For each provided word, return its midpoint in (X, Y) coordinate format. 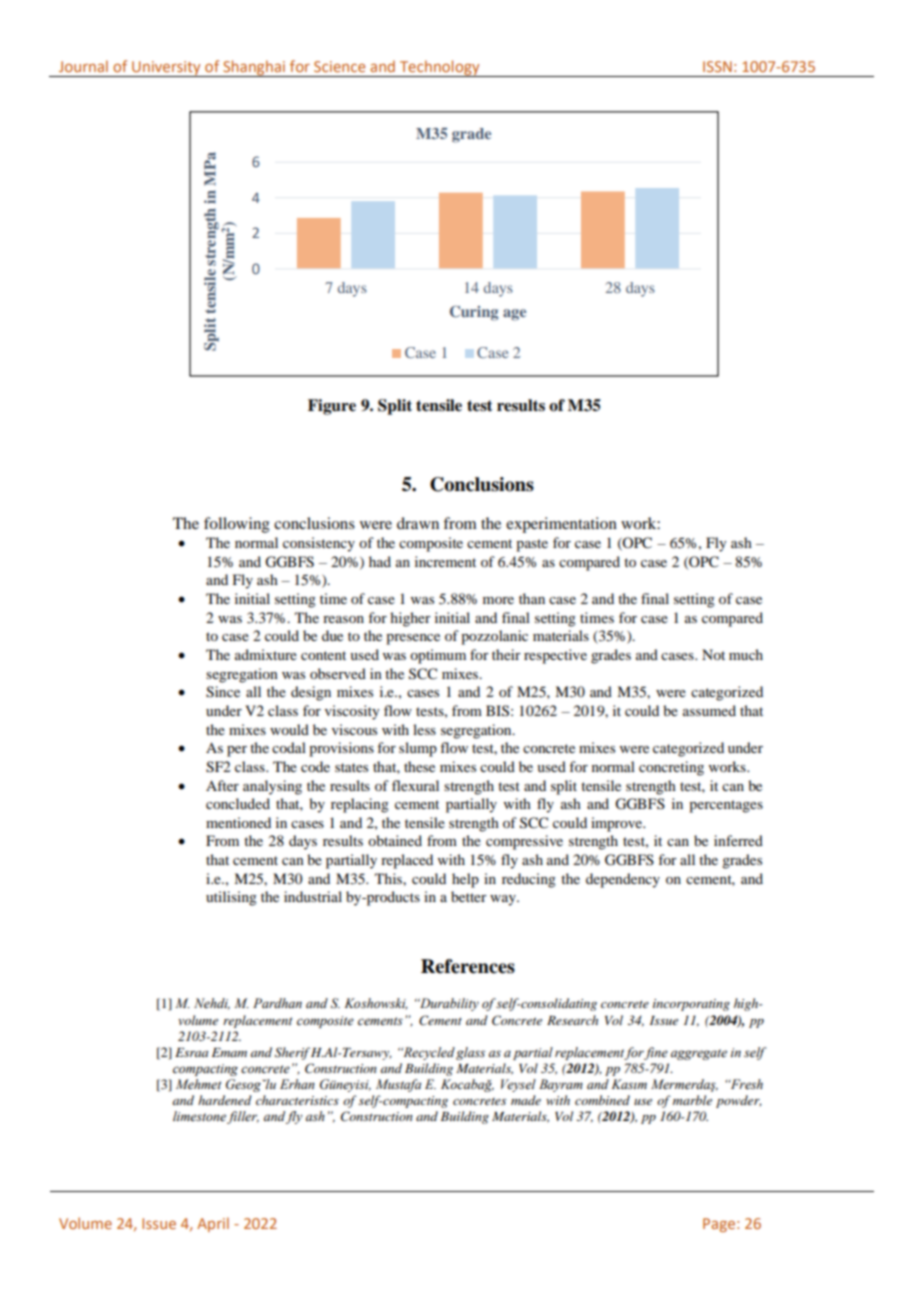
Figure (332, 407)
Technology (440, 68)
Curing (474, 313)
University (166, 69)
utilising (231, 898)
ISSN (717, 66)
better (469, 896)
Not (713, 654)
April (213, 1224)
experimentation (561, 525)
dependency (623, 880)
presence (413, 639)
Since (223, 692)
